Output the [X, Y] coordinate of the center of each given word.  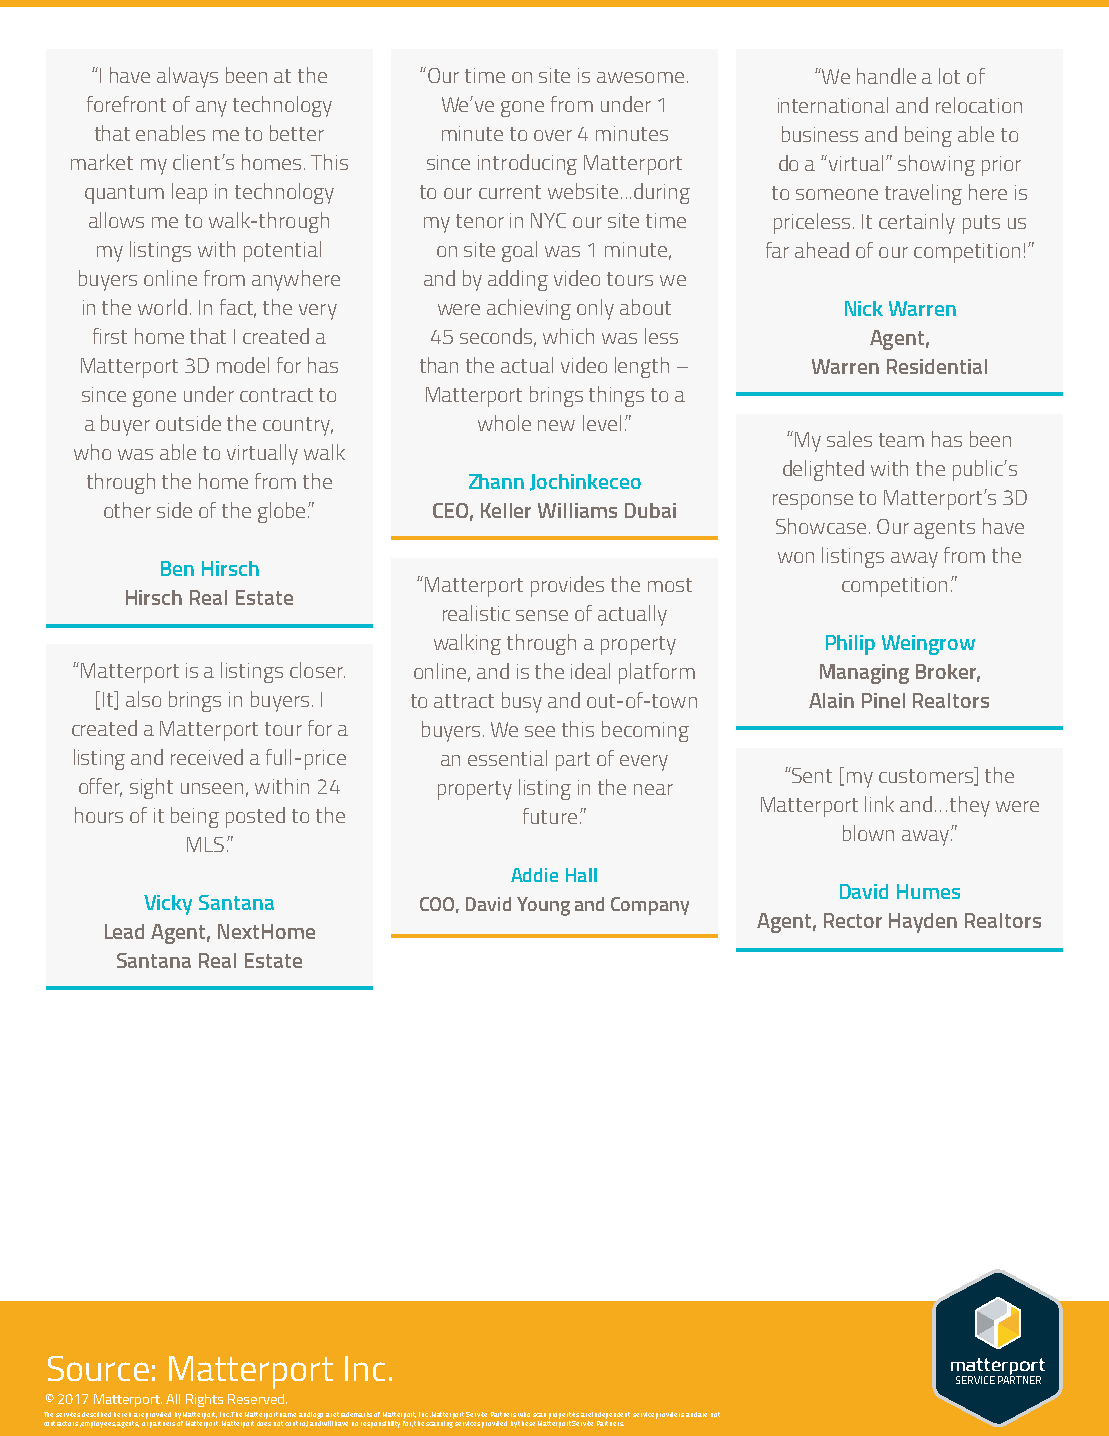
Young [543, 906]
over [553, 135]
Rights [204, 1400]
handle [886, 76]
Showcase [821, 526]
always [187, 77]
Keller [506, 510]
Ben [177, 568]
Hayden [923, 923]
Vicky [168, 905]
